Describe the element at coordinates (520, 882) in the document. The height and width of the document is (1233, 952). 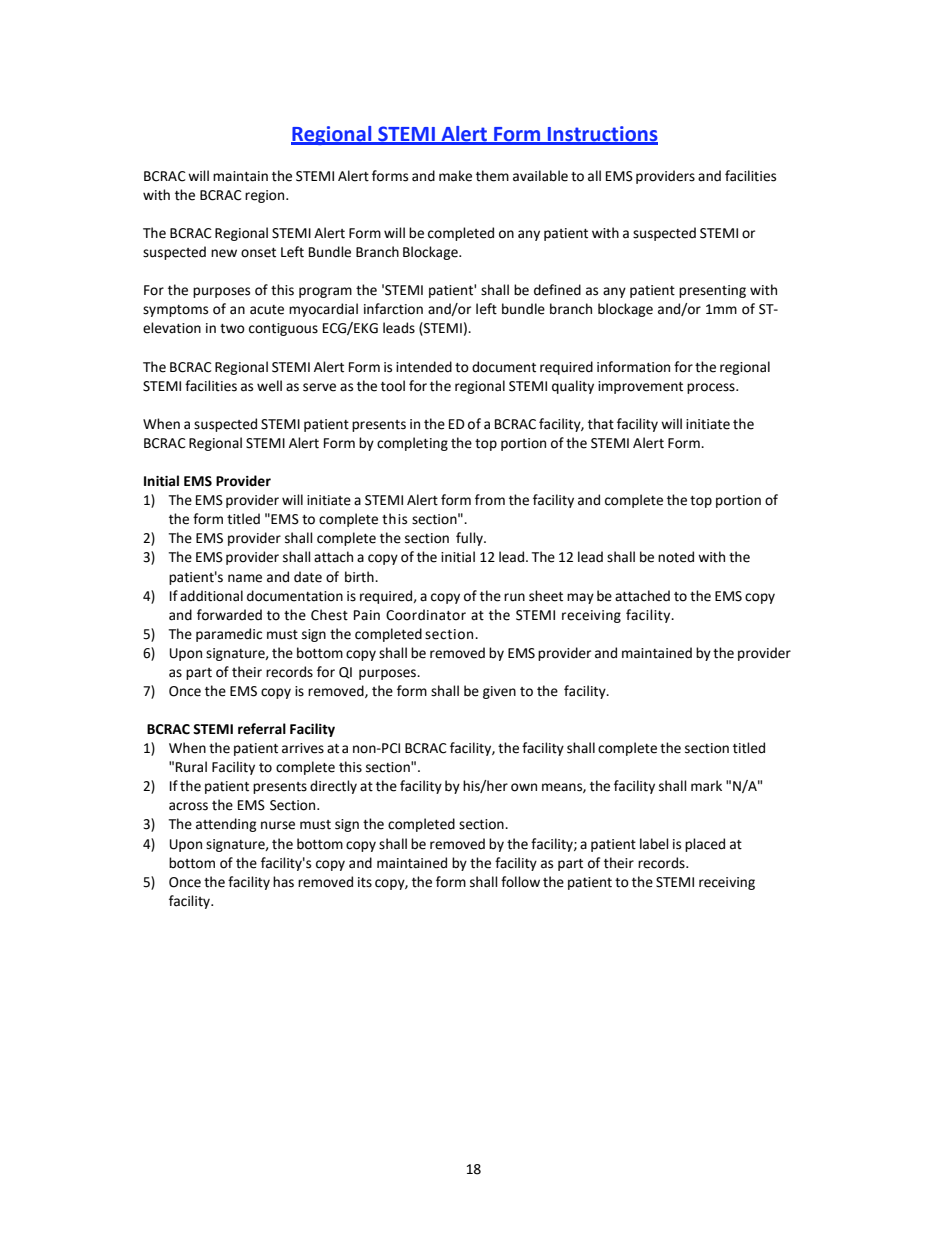
I see `follow` at that location.
